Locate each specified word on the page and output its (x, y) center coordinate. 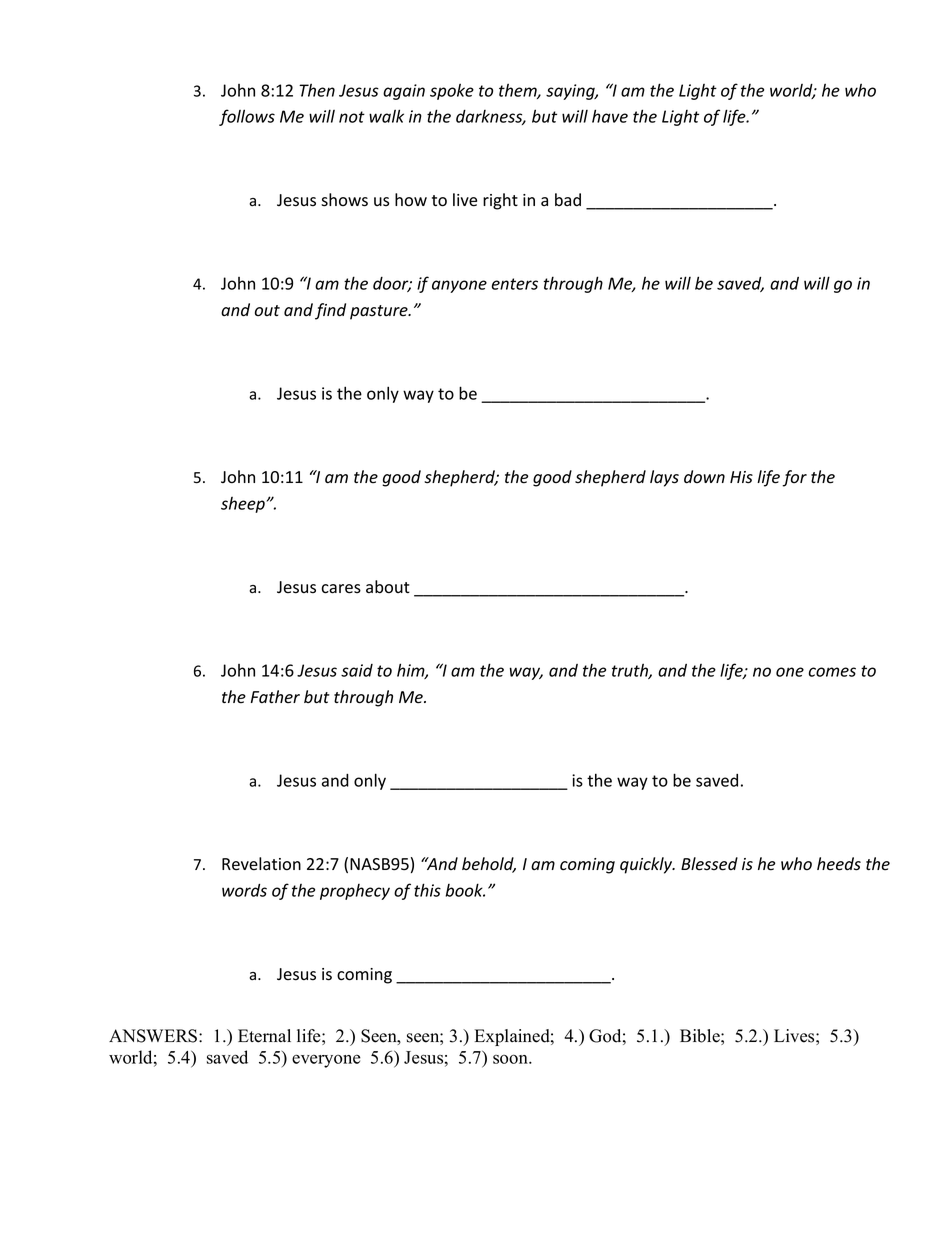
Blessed (709, 864)
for (794, 478)
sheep (244, 505)
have (610, 116)
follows (247, 117)
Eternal (264, 1036)
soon (511, 1059)
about (388, 587)
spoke (452, 91)
